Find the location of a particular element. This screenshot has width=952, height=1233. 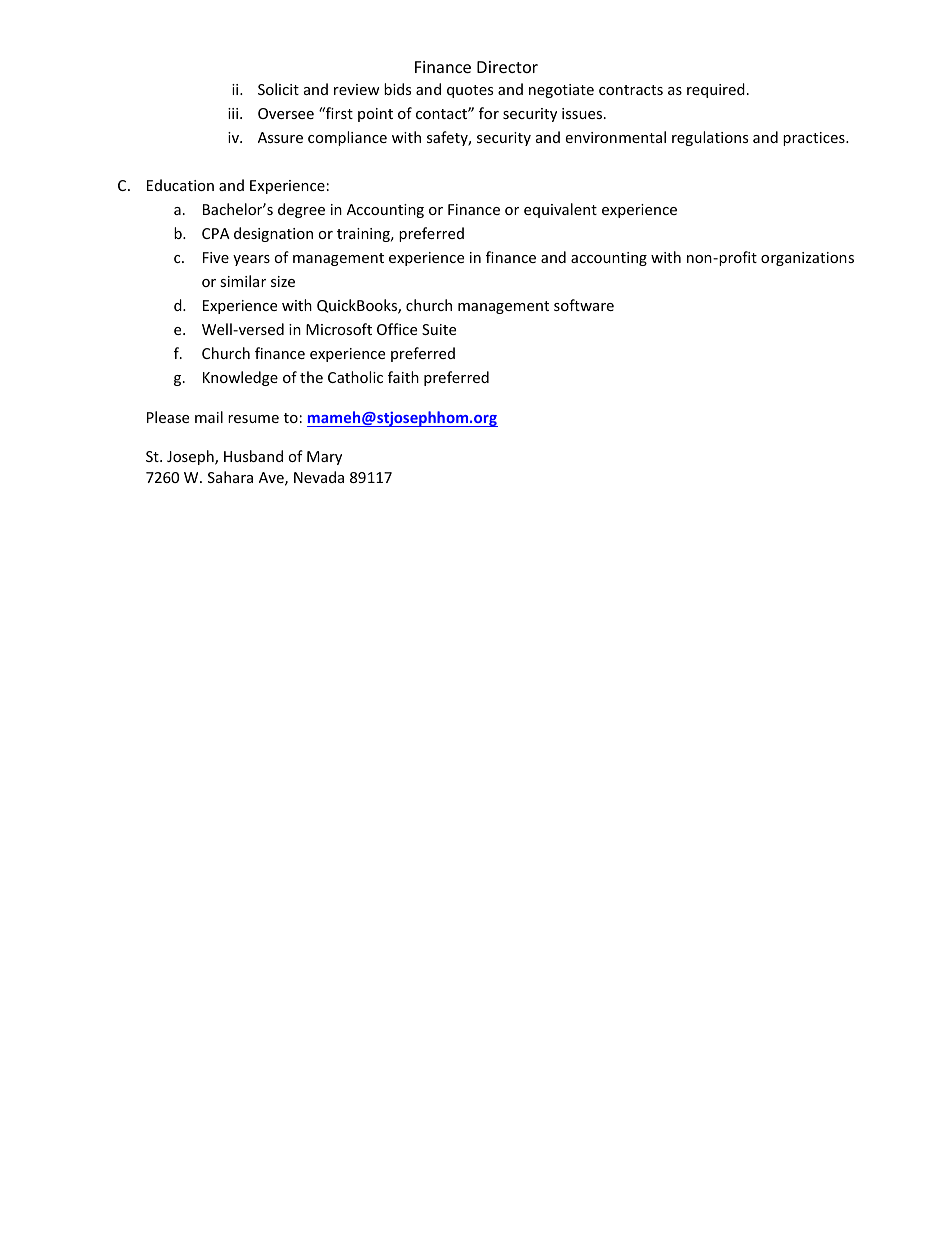

Suite is located at coordinates (439, 329).
